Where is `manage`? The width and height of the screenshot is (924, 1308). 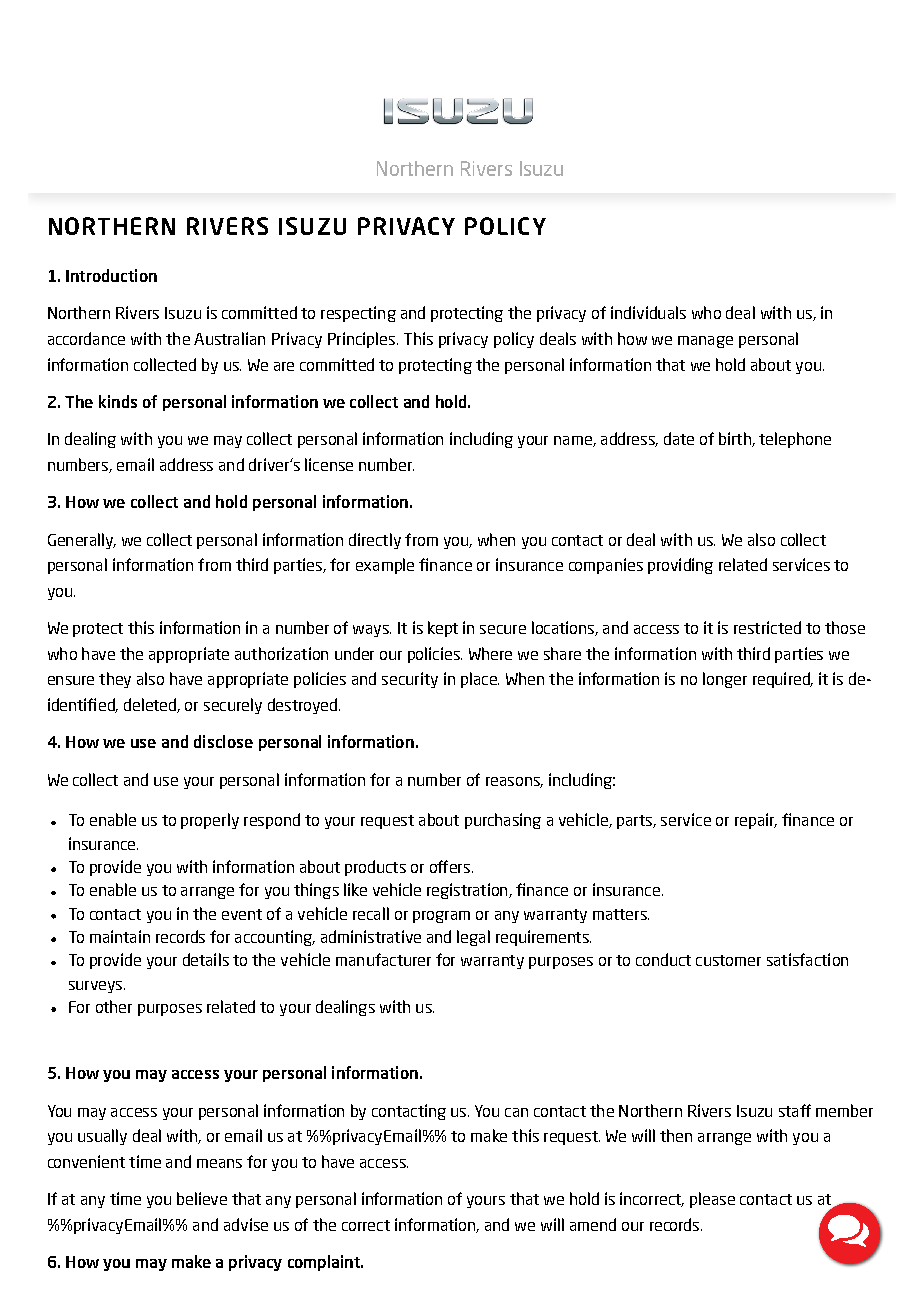
manage is located at coordinates (705, 342).
